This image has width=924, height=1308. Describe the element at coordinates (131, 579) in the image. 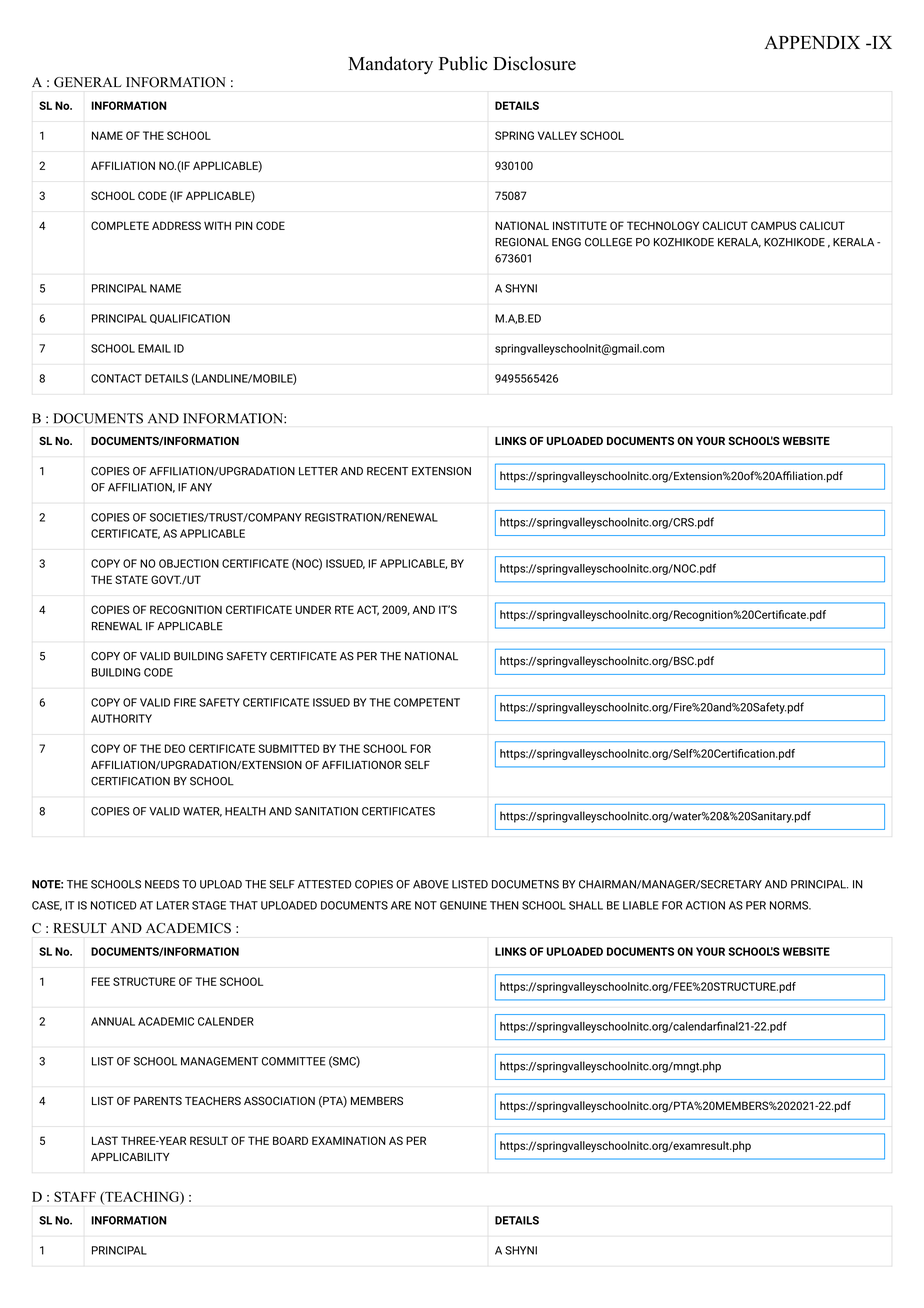

I see `STATE` at that location.
